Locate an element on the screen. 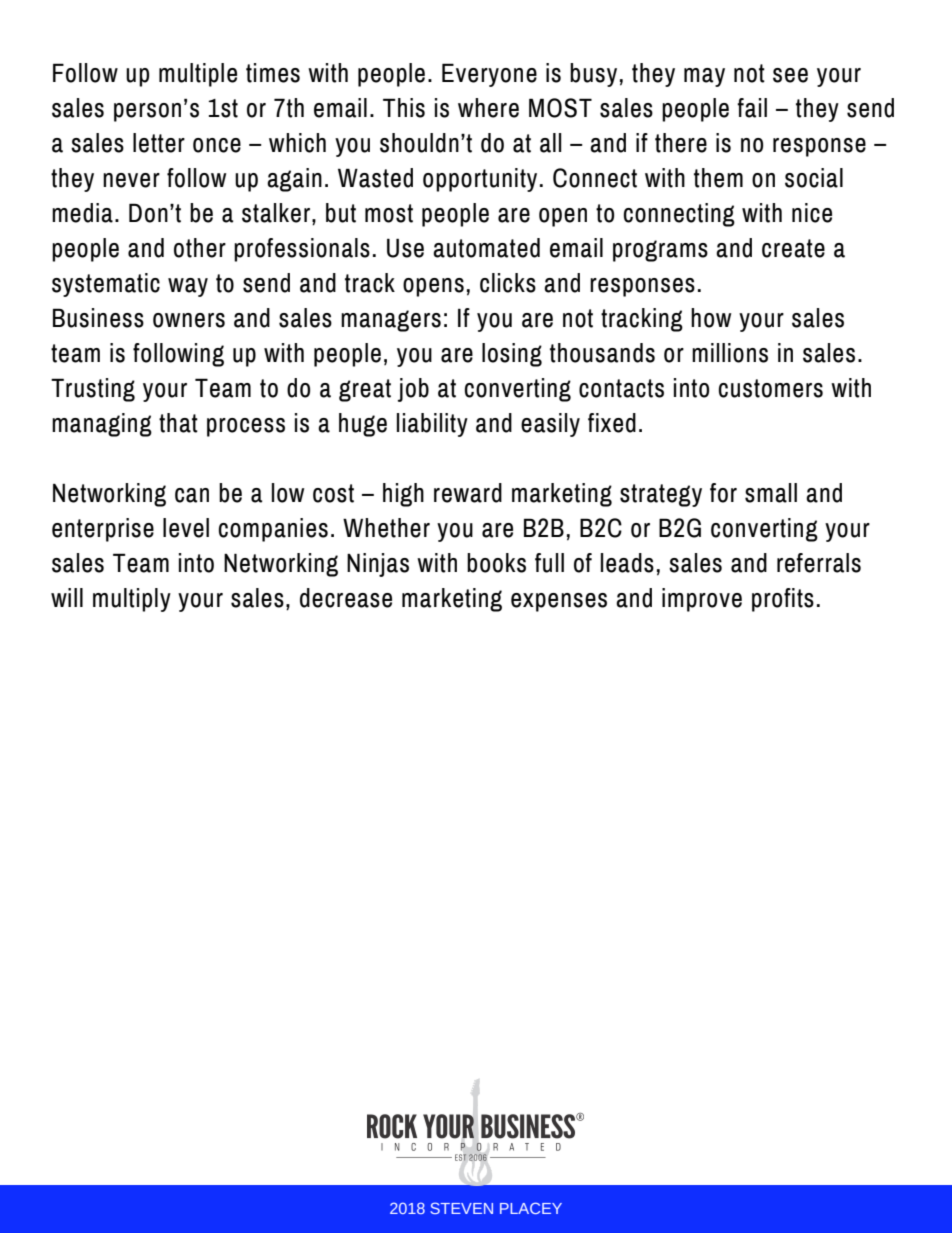 The image size is (952, 1233). decrease is located at coordinates (346, 598).
